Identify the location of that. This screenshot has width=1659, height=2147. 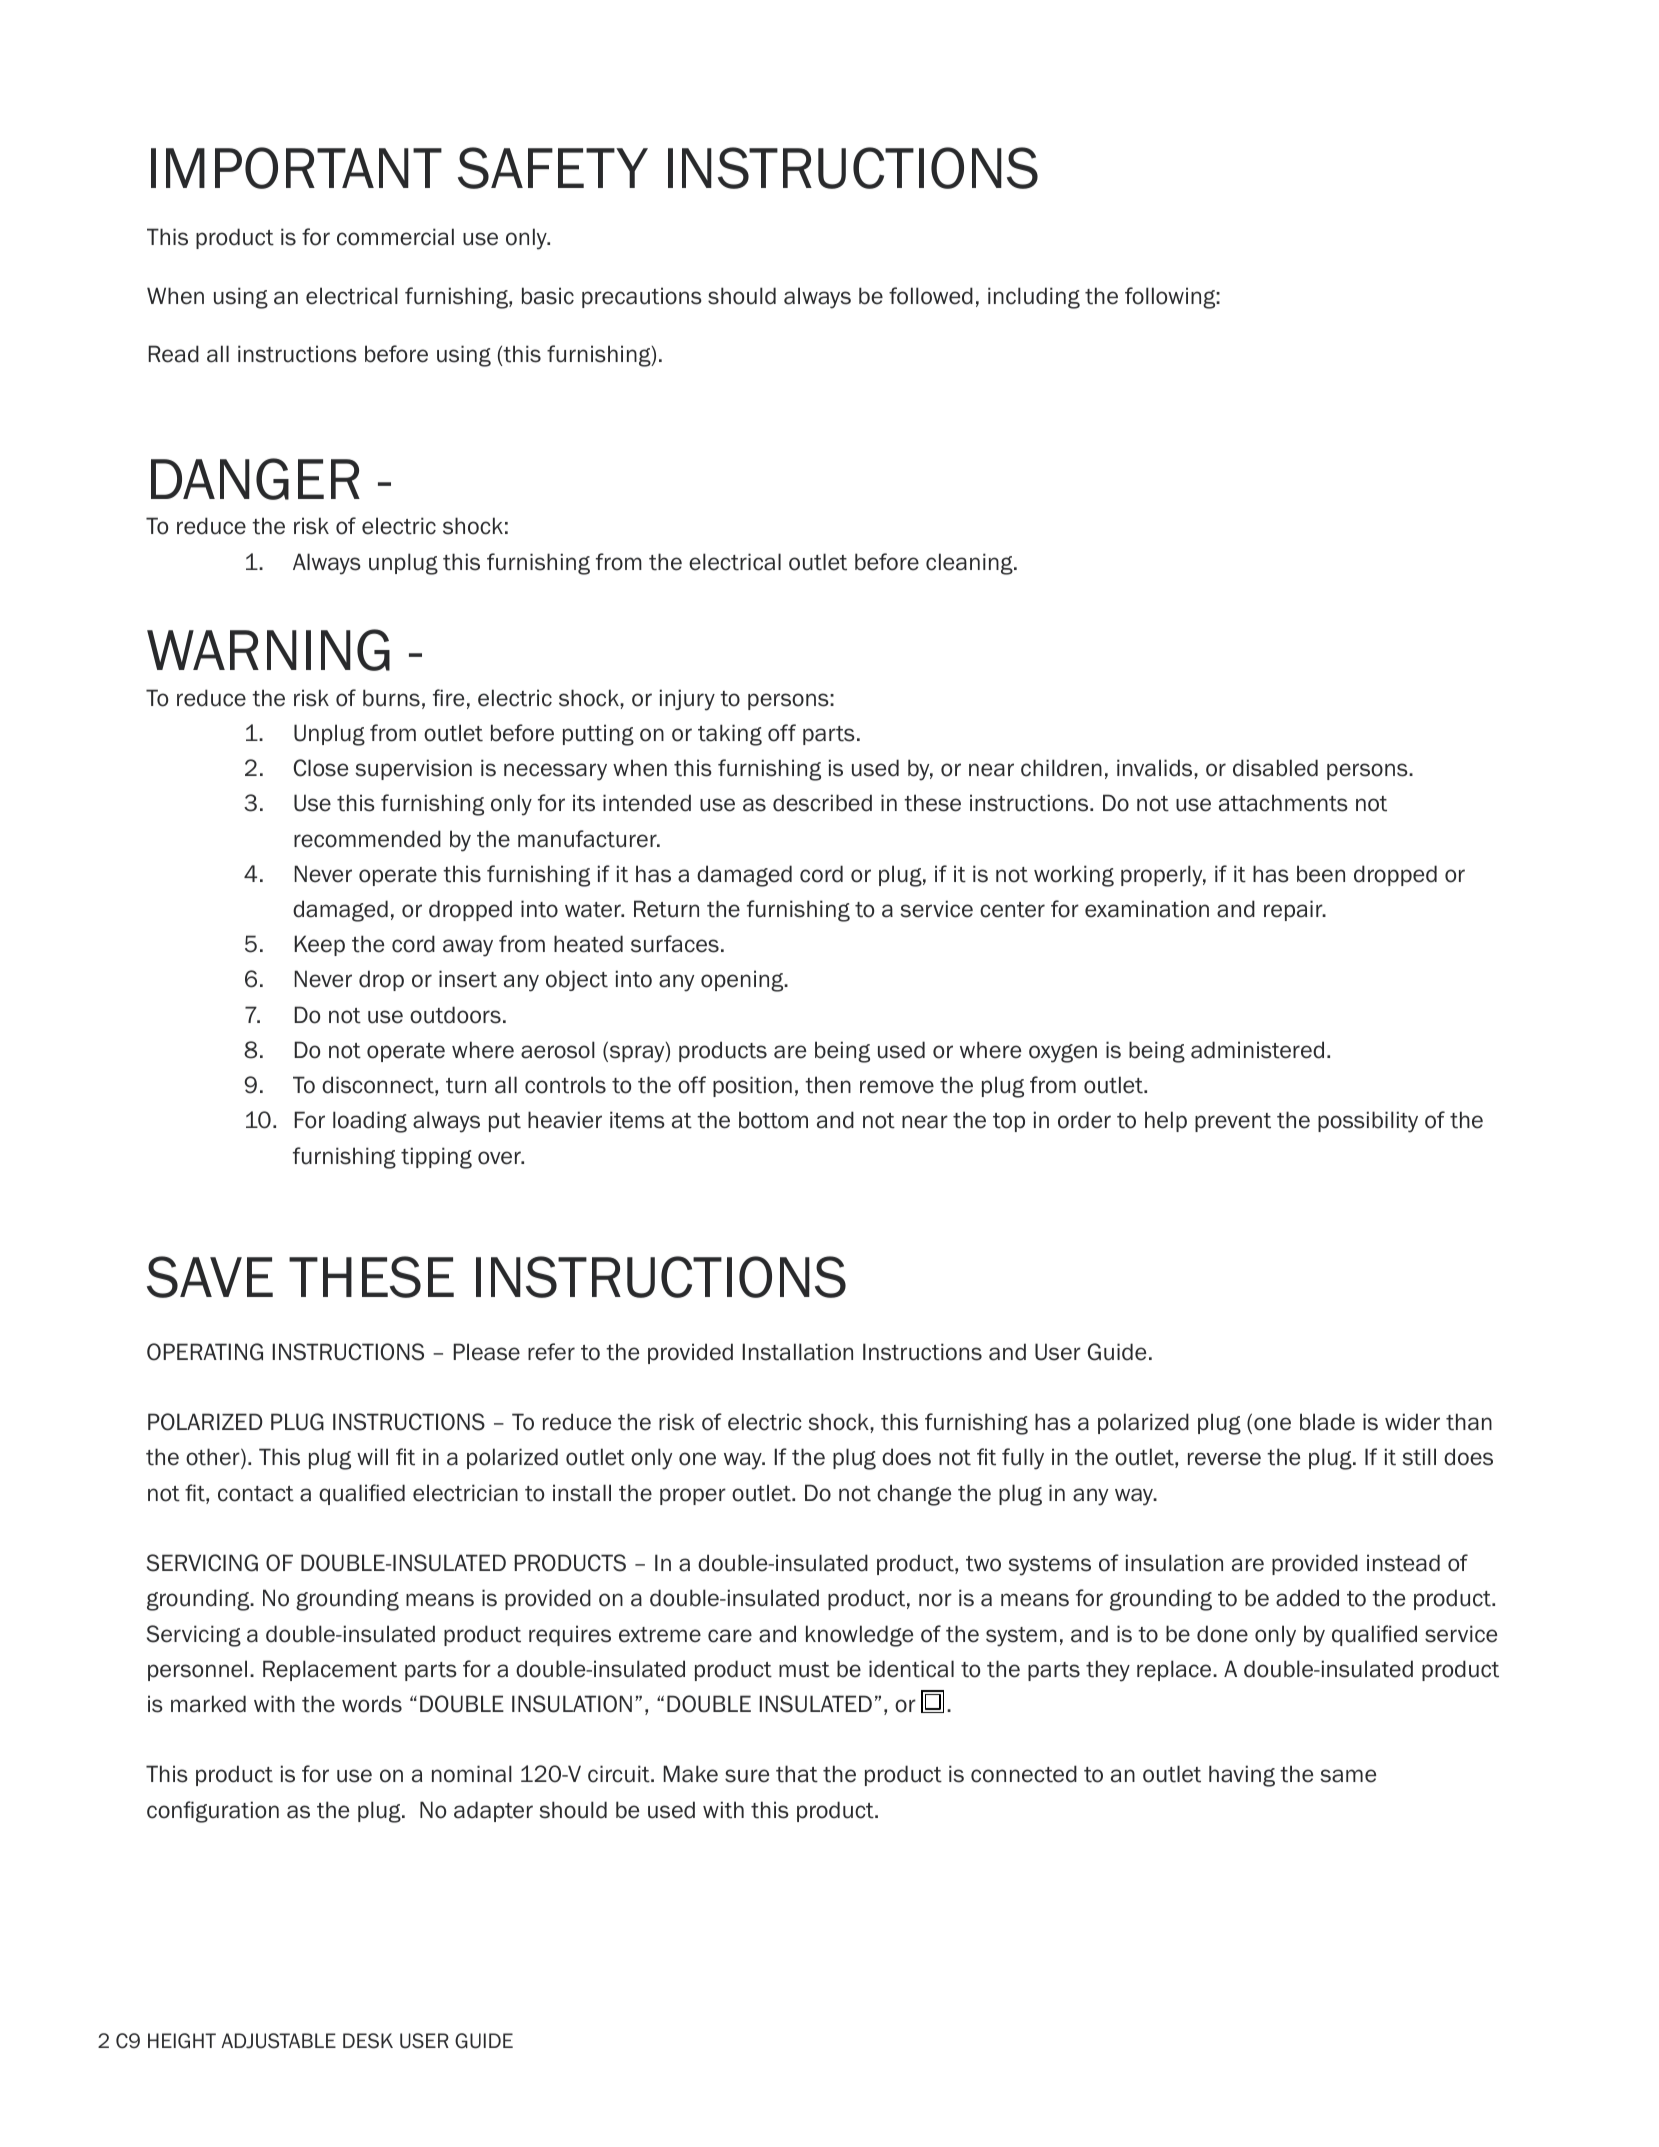
(797, 1774).
